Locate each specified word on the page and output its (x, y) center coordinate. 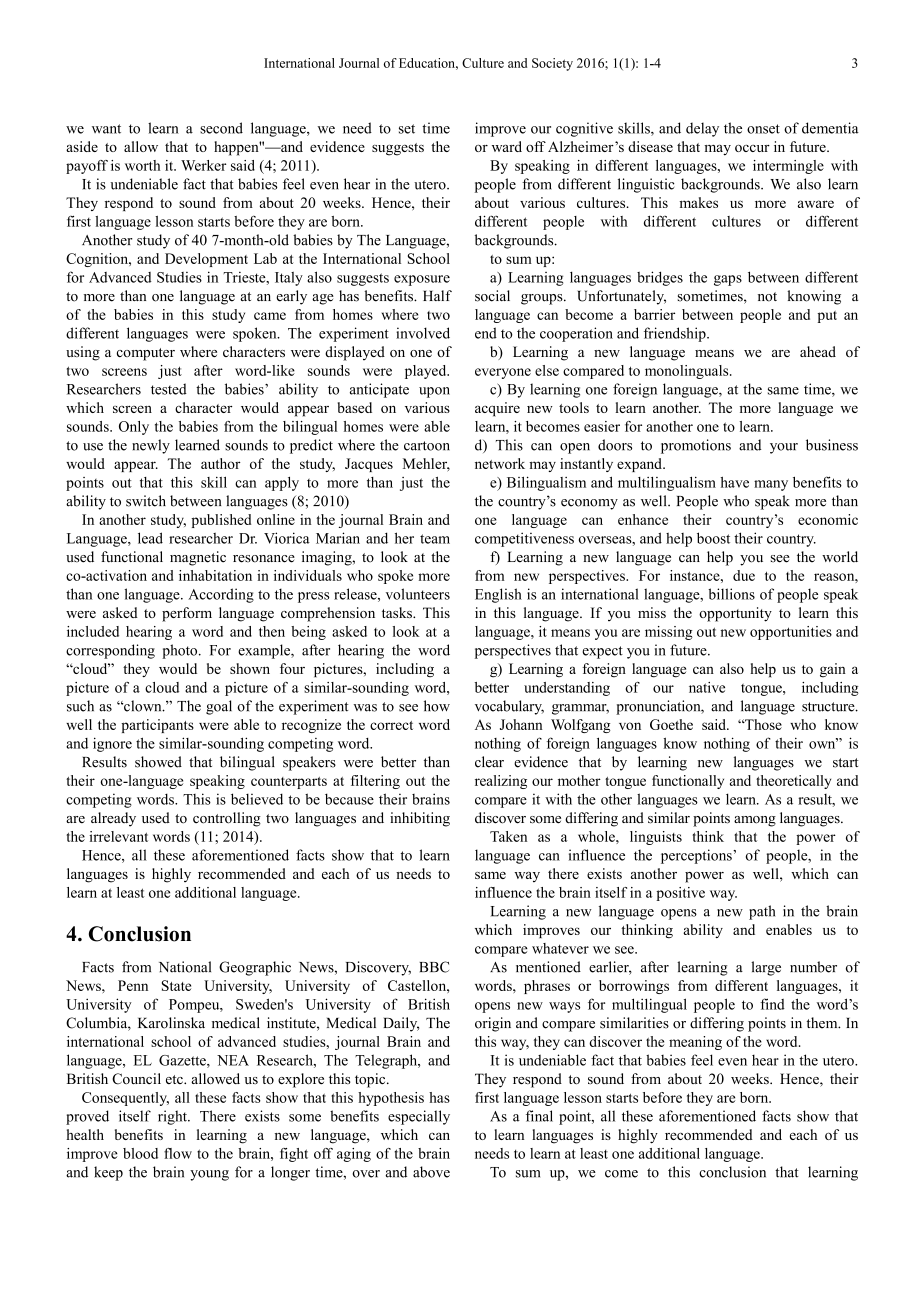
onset (763, 129)
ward (507, 146)
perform (187, 614)
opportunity (735, 614)
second (221, 128)
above (431, 1172)
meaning (695, 1043)
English (498, 595)
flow (178, 1153)
